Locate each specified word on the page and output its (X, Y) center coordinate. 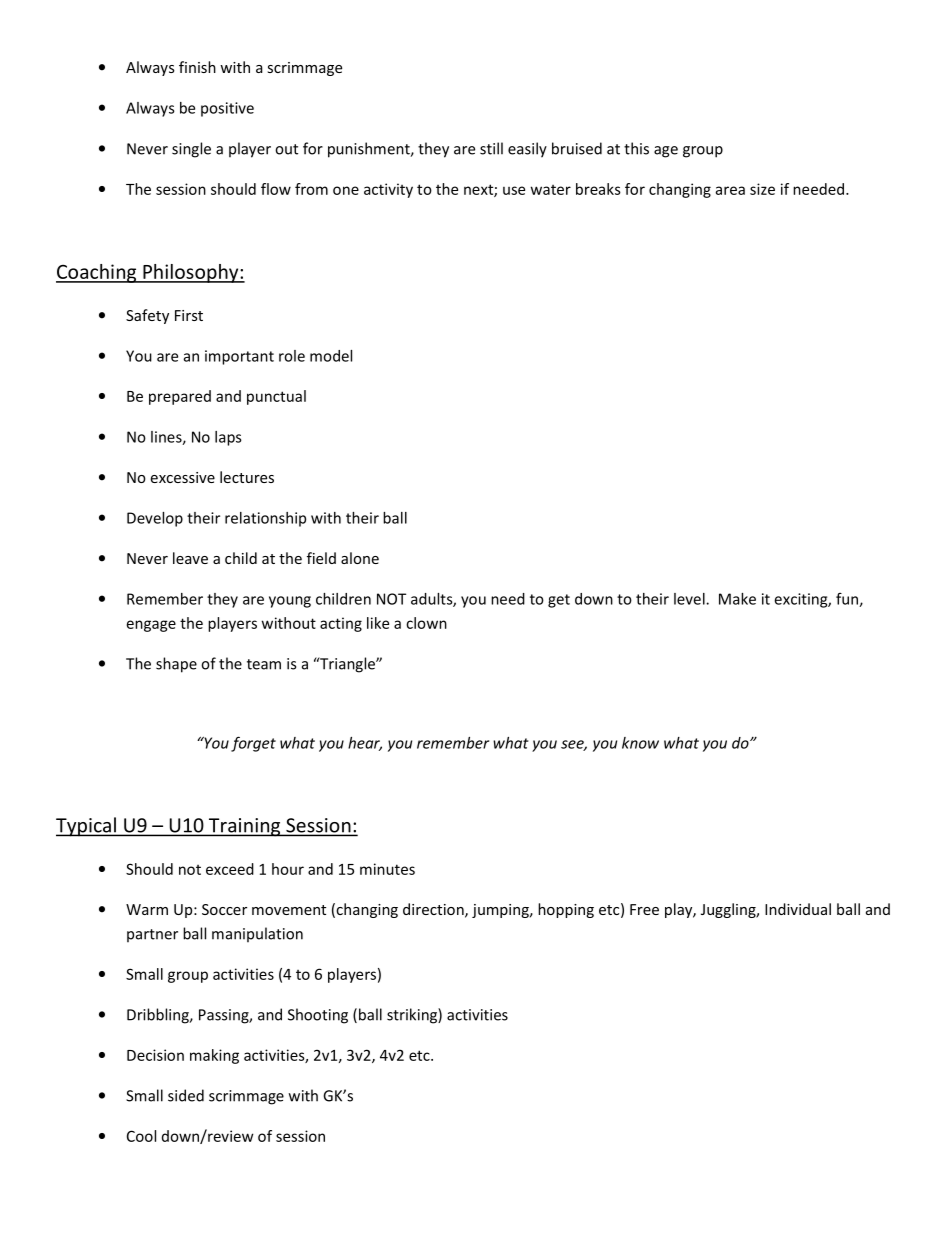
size (762, 189)
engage (151, 626)
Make (737, 599)
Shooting (318, 1016)
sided (186, 1095)
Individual (798, 909)
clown (426, 623)
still (491, 148)
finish (197, 67)
